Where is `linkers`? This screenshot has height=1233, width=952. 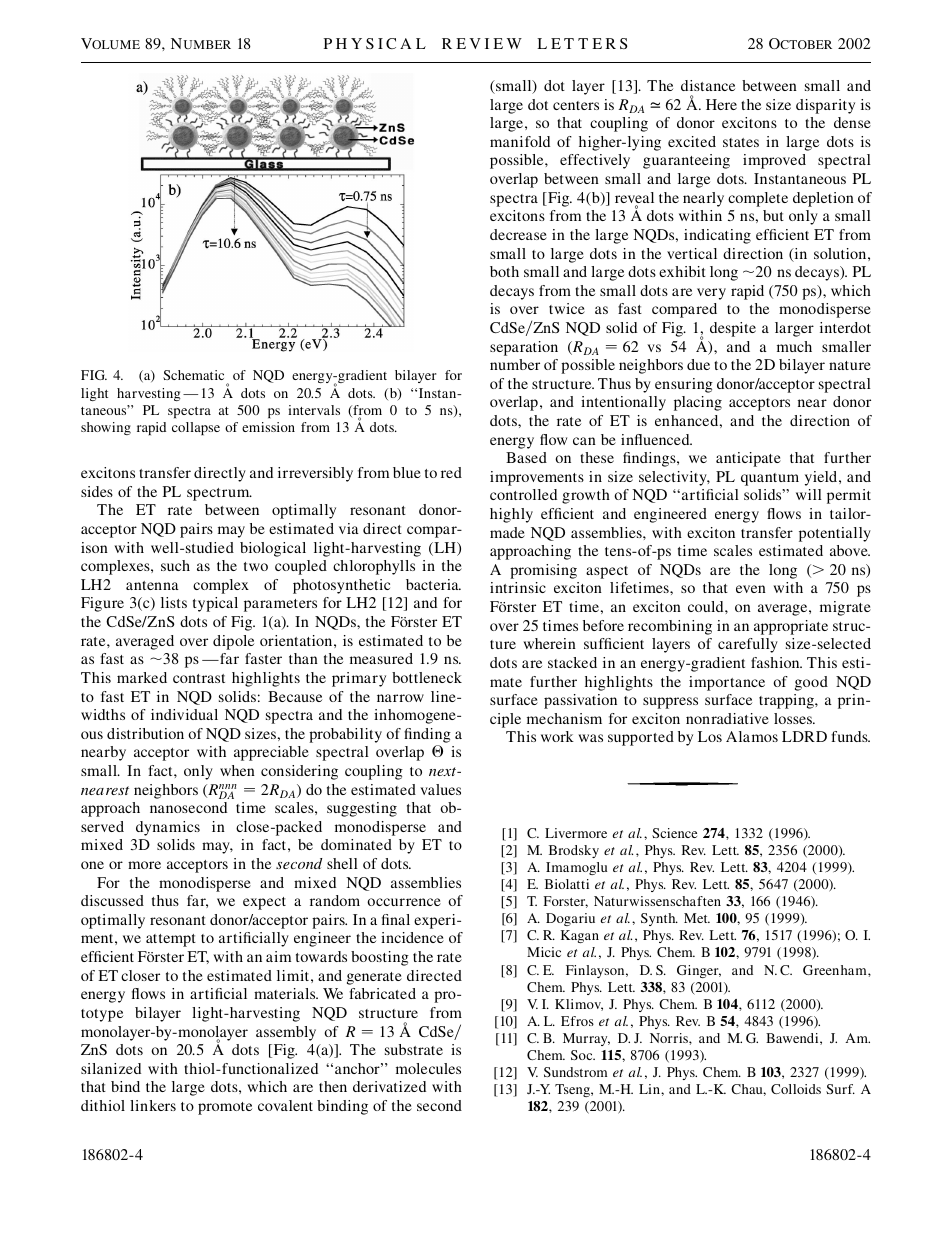 linkers is located at coordinates (153, 1105).
